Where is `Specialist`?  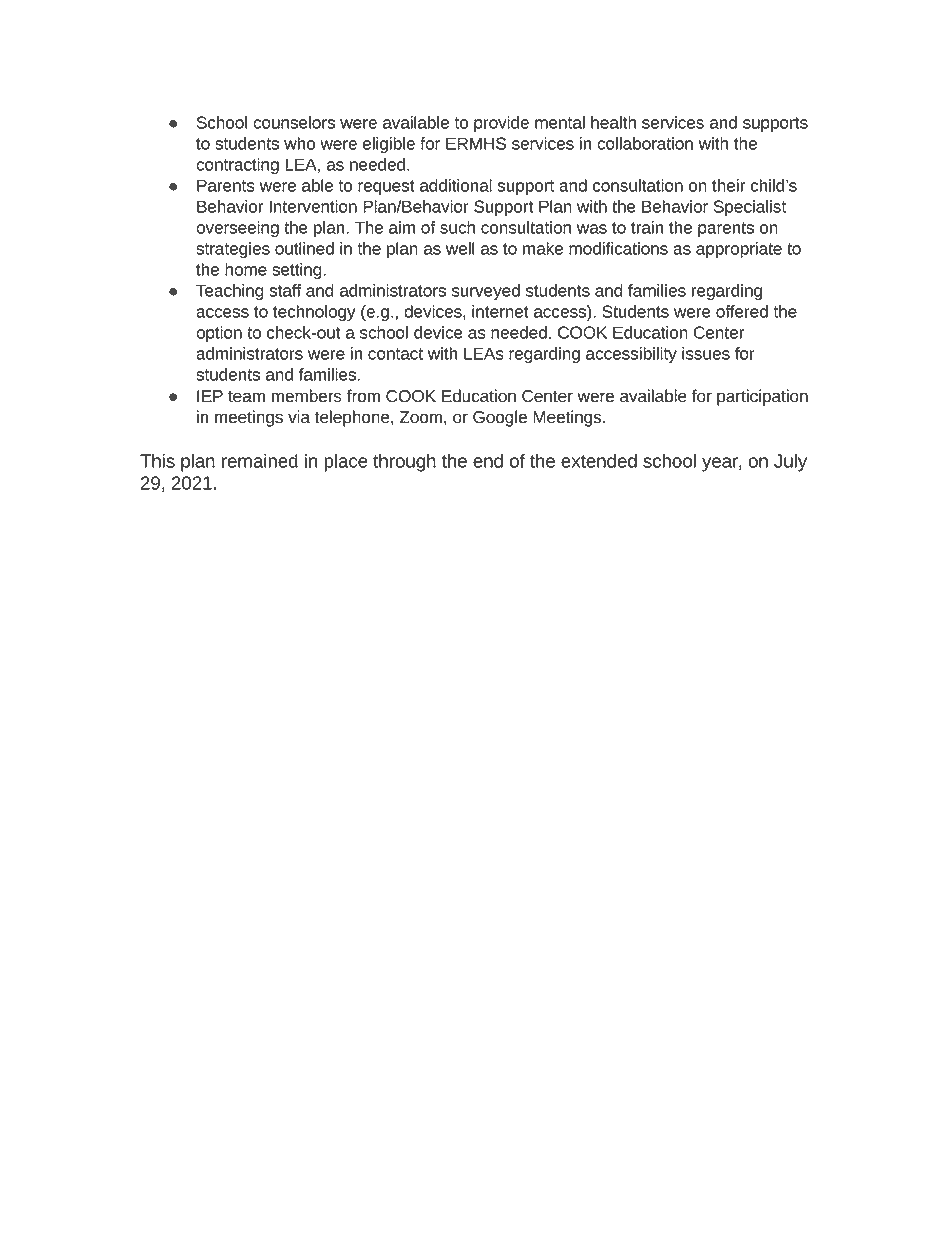 Specialist is located at coordinates (750, 208).
